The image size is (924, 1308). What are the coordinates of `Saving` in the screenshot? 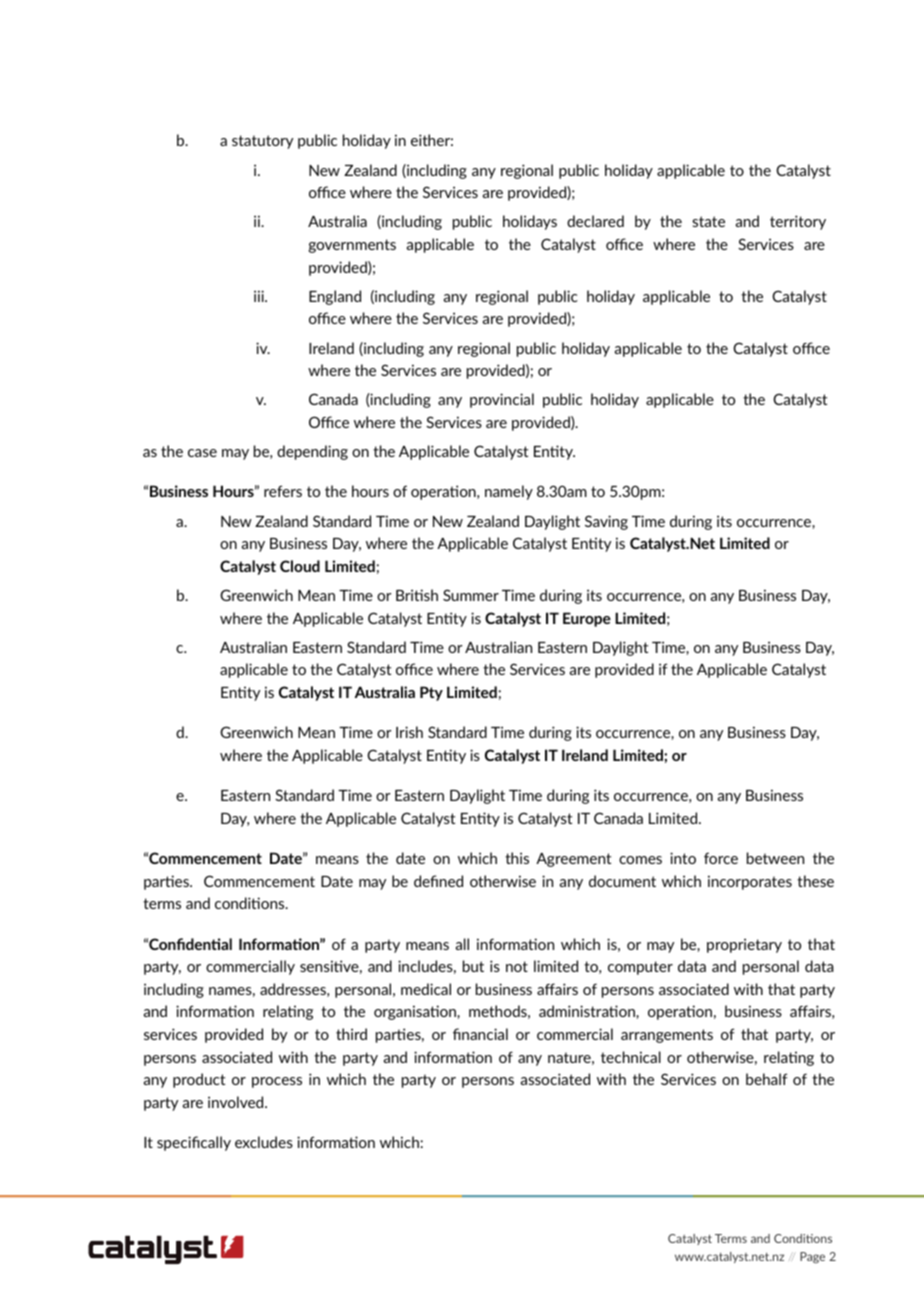 It's located at (606, 522).
